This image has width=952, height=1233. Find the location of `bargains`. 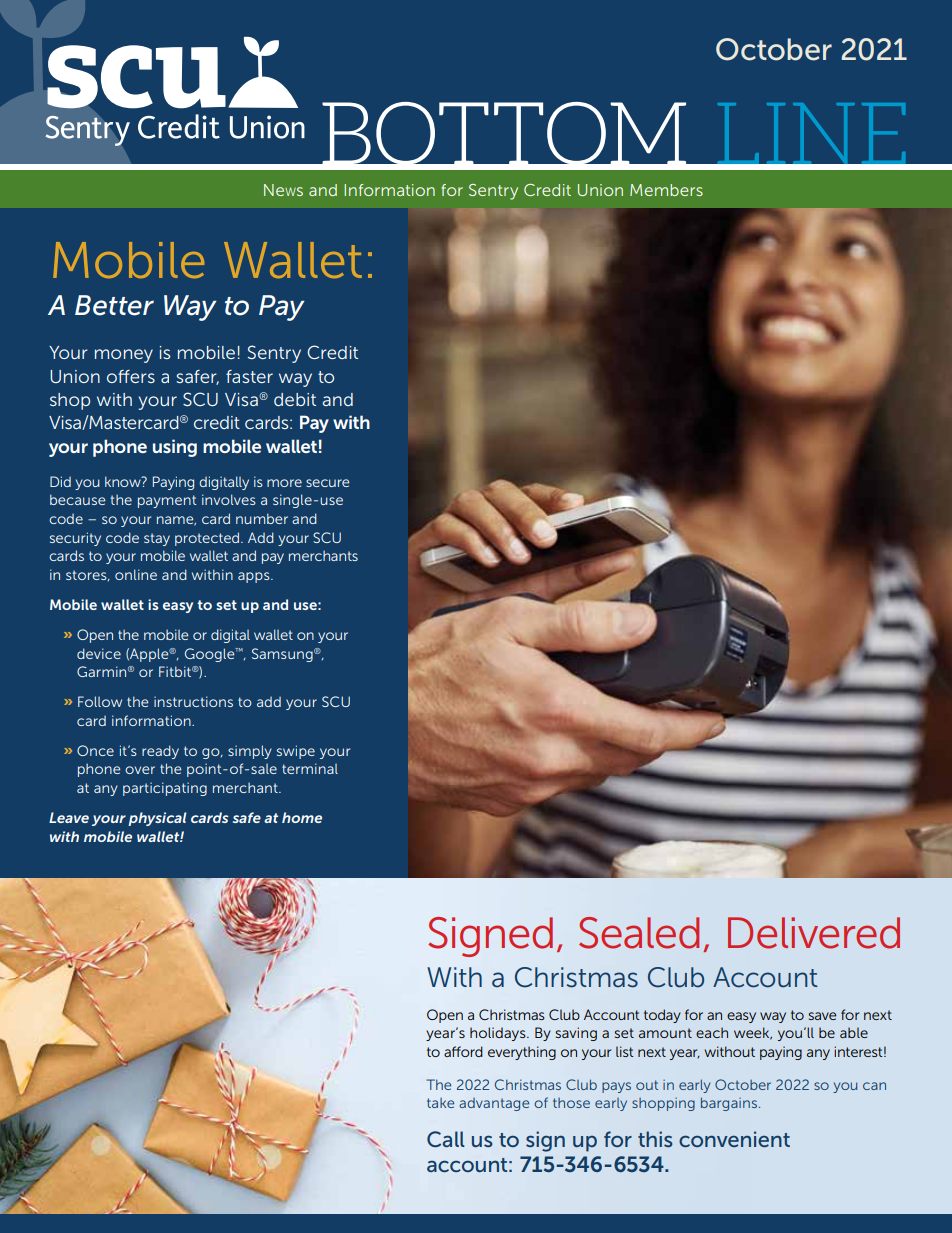

bargains is located at coordinates (729, 1104).
